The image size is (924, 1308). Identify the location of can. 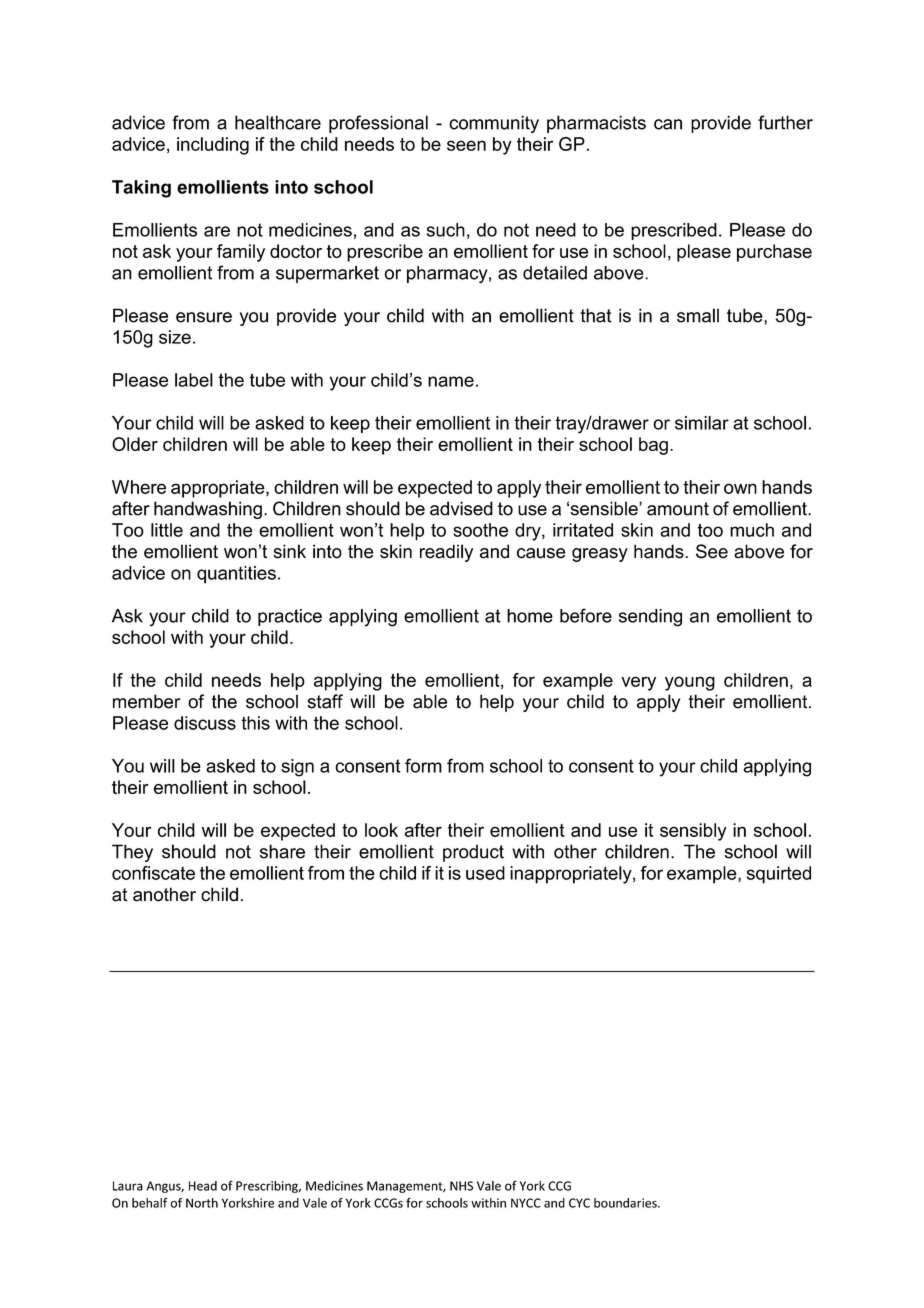
(668, 124).
